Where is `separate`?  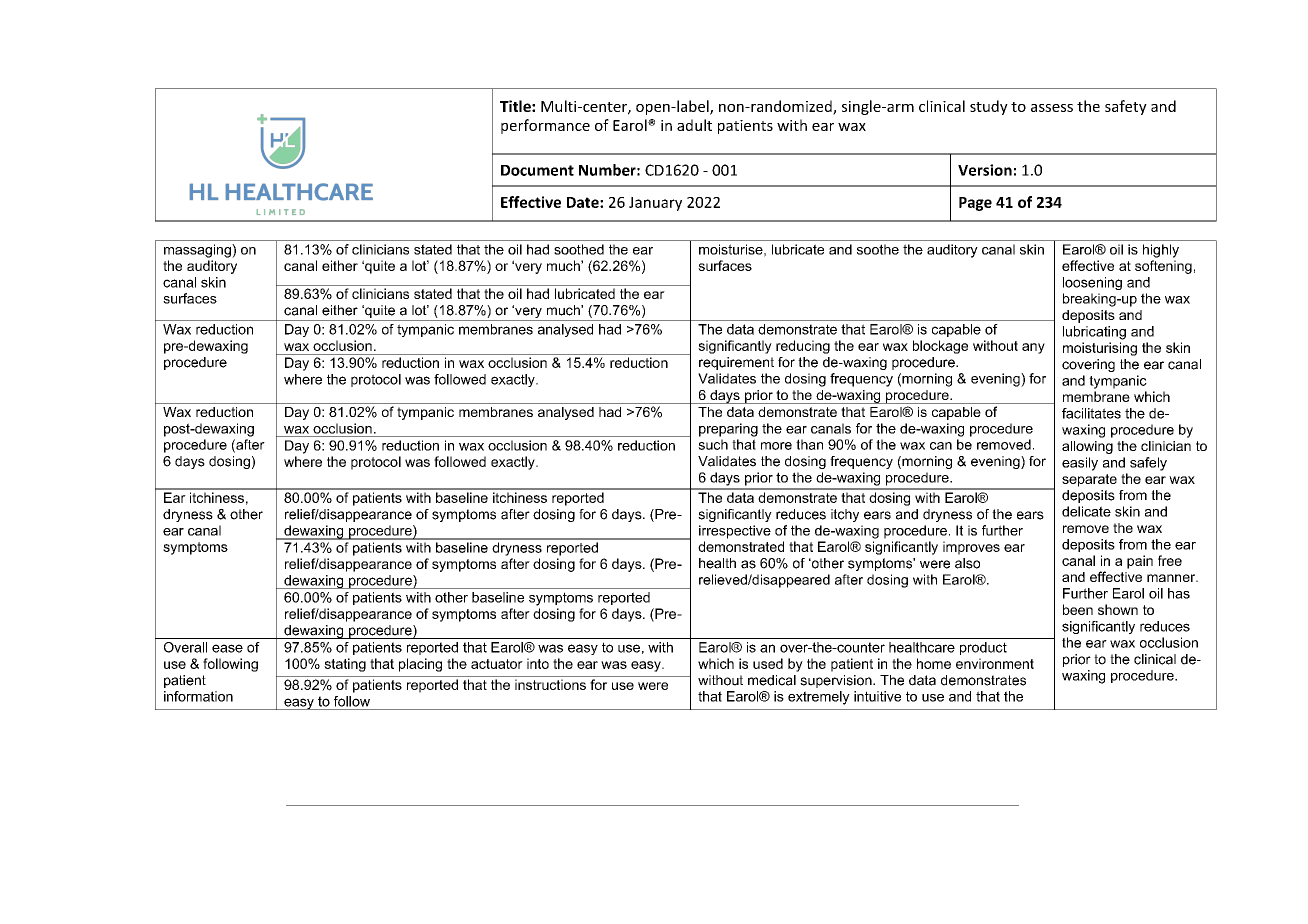
separate is located at coordinates (1089, 480).
